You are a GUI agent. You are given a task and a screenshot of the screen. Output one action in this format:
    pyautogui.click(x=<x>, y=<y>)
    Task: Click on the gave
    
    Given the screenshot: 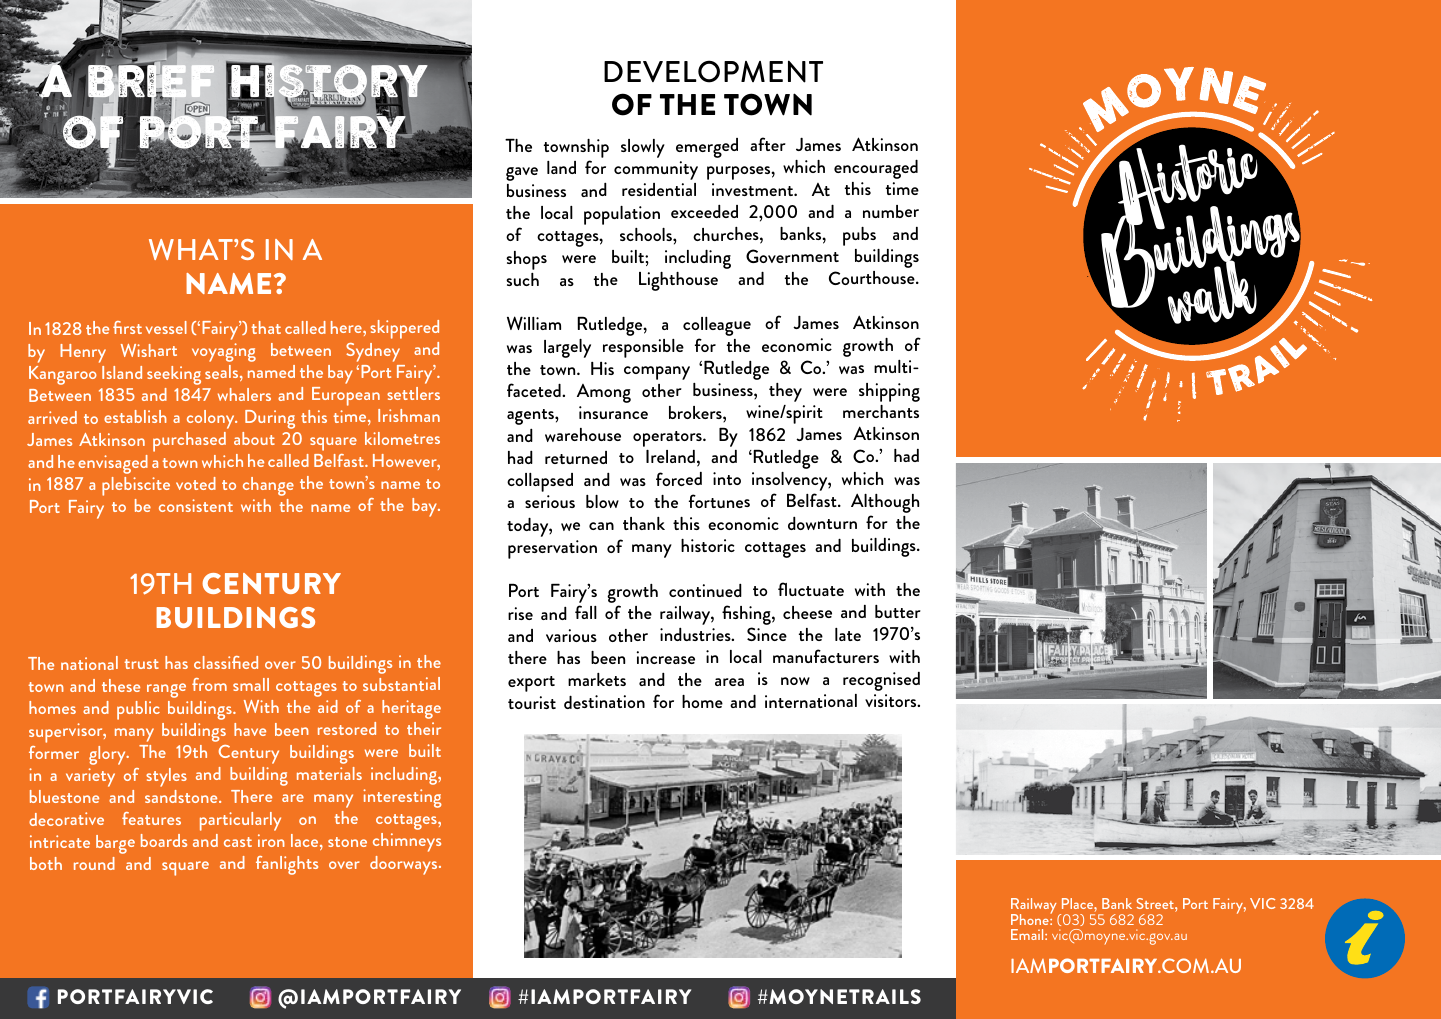 What is the action you would take?
    pyautogui.click(x=522, y=174)
